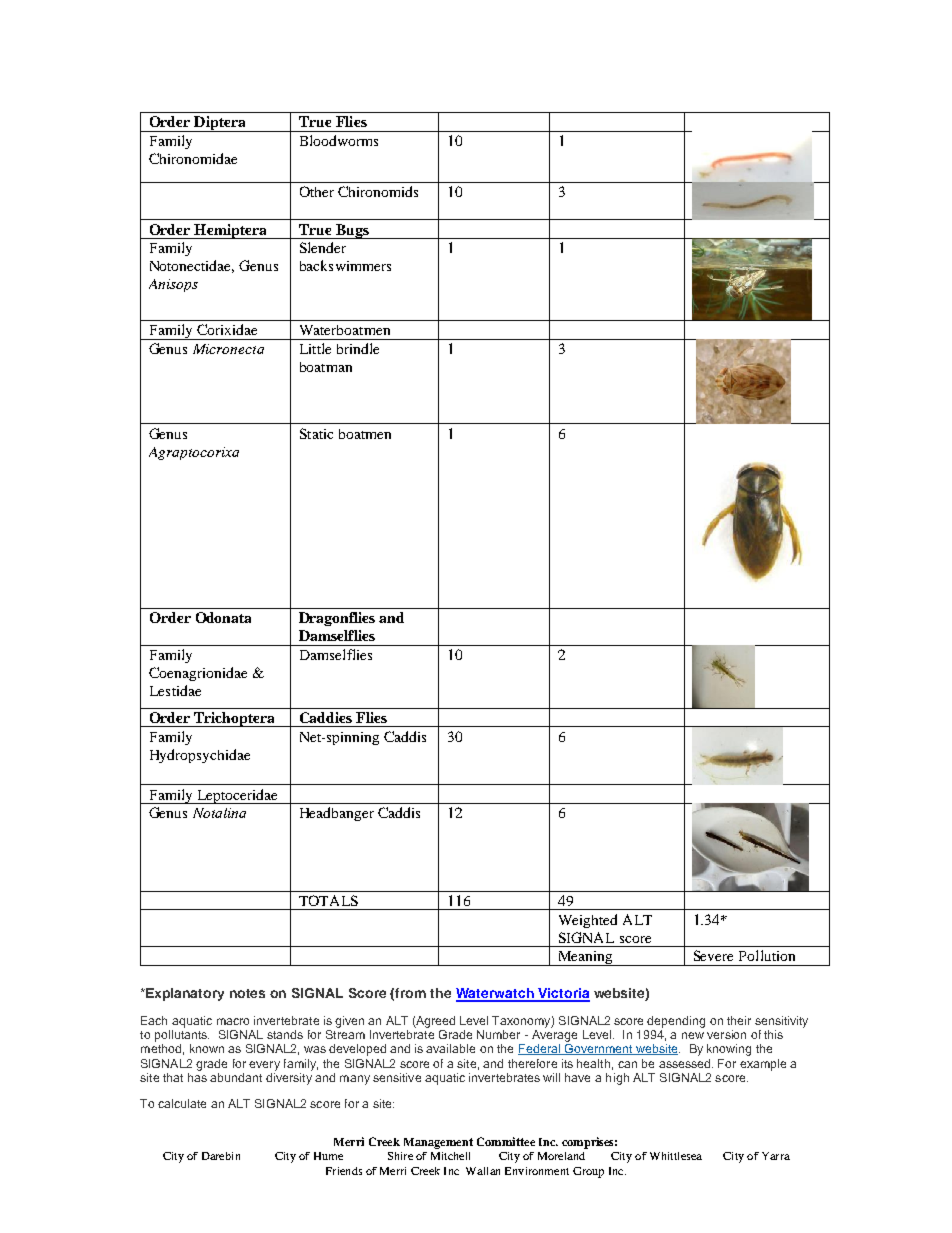  What do you see at coordinates (352, 231) in the screenshot?
I see `Bugs` at bounding box center [352, 231].
